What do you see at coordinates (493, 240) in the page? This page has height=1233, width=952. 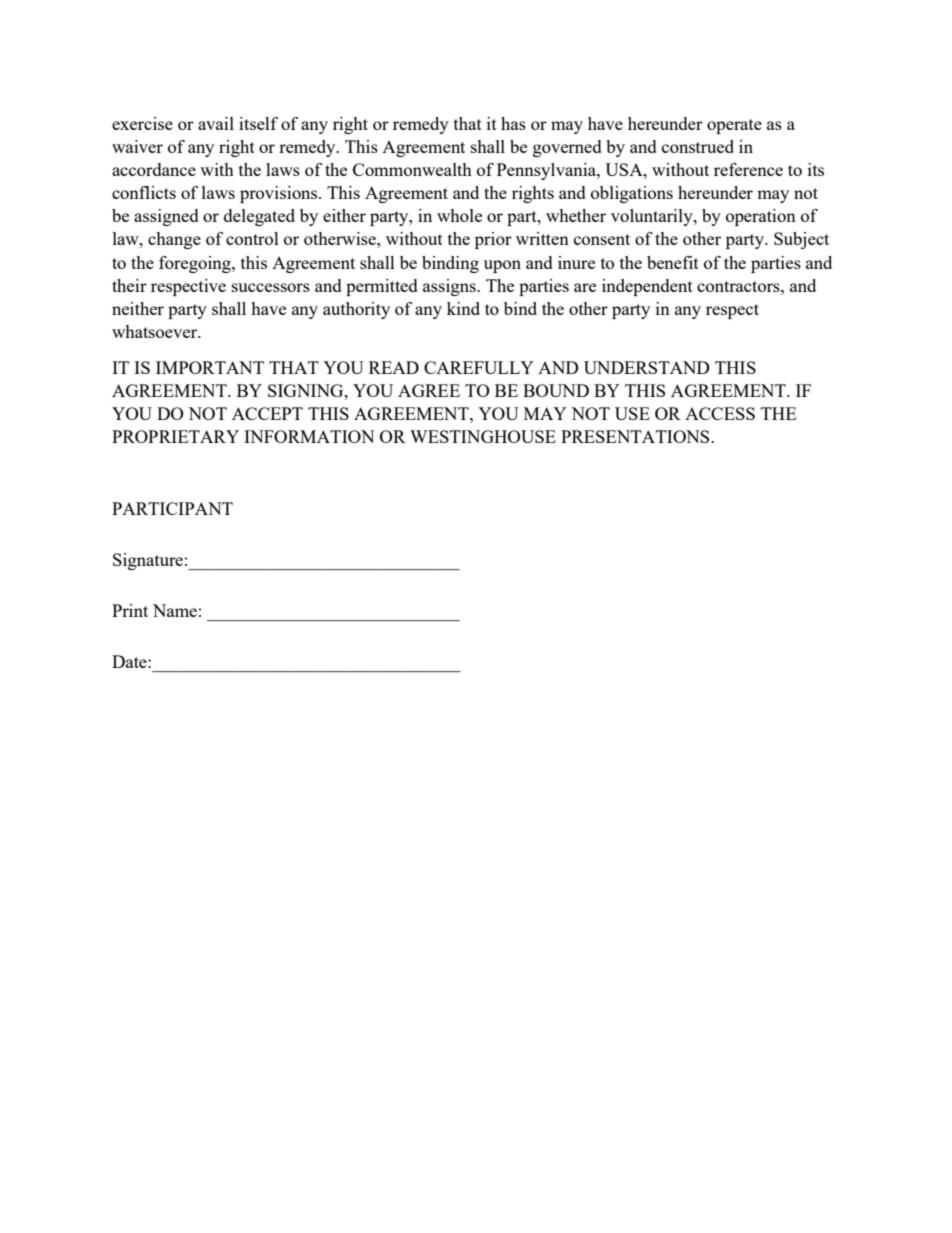 I see `prior` at bounding box center [493, 240].
